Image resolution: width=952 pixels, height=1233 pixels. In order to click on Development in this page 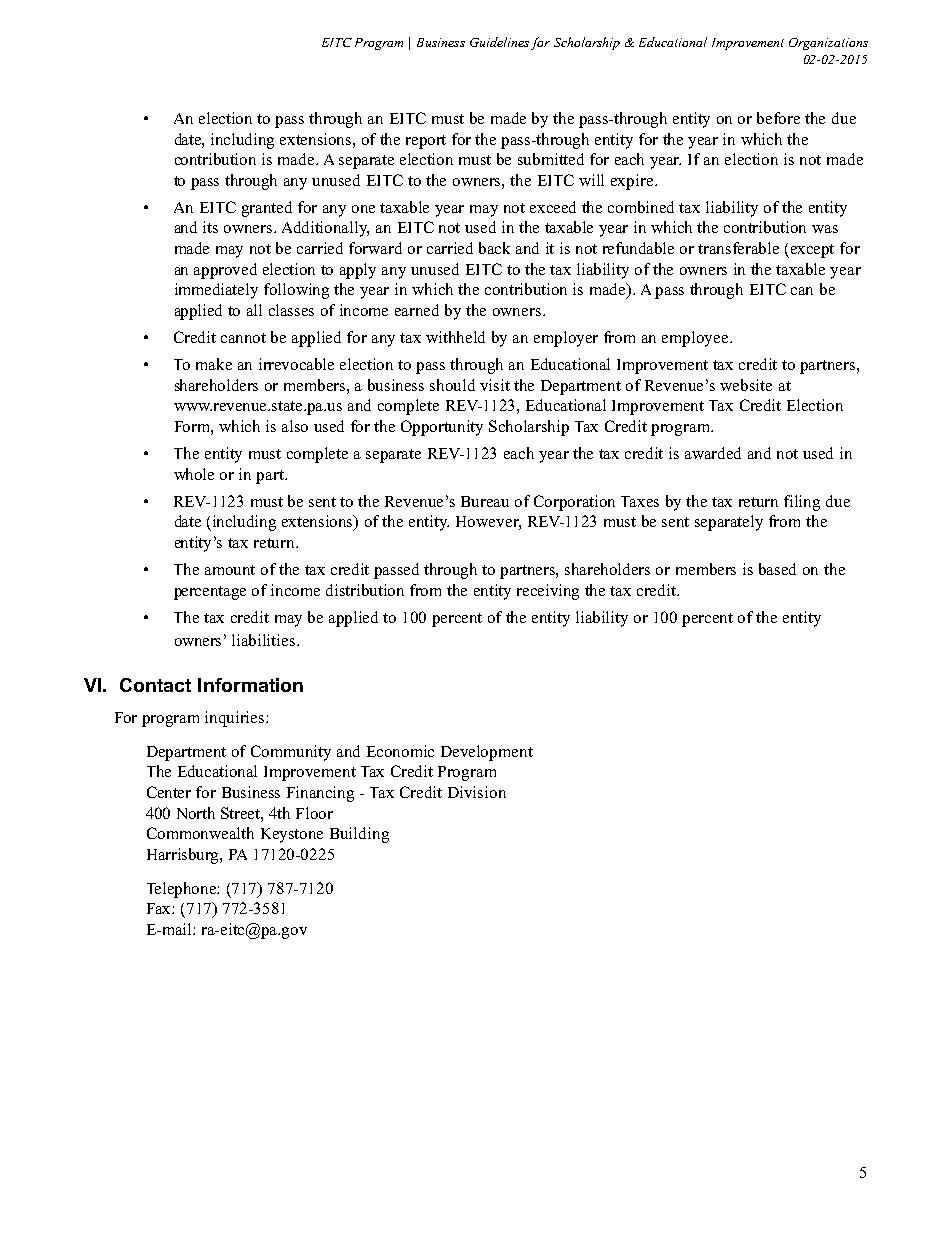, I will do `click(487, 753)`.
